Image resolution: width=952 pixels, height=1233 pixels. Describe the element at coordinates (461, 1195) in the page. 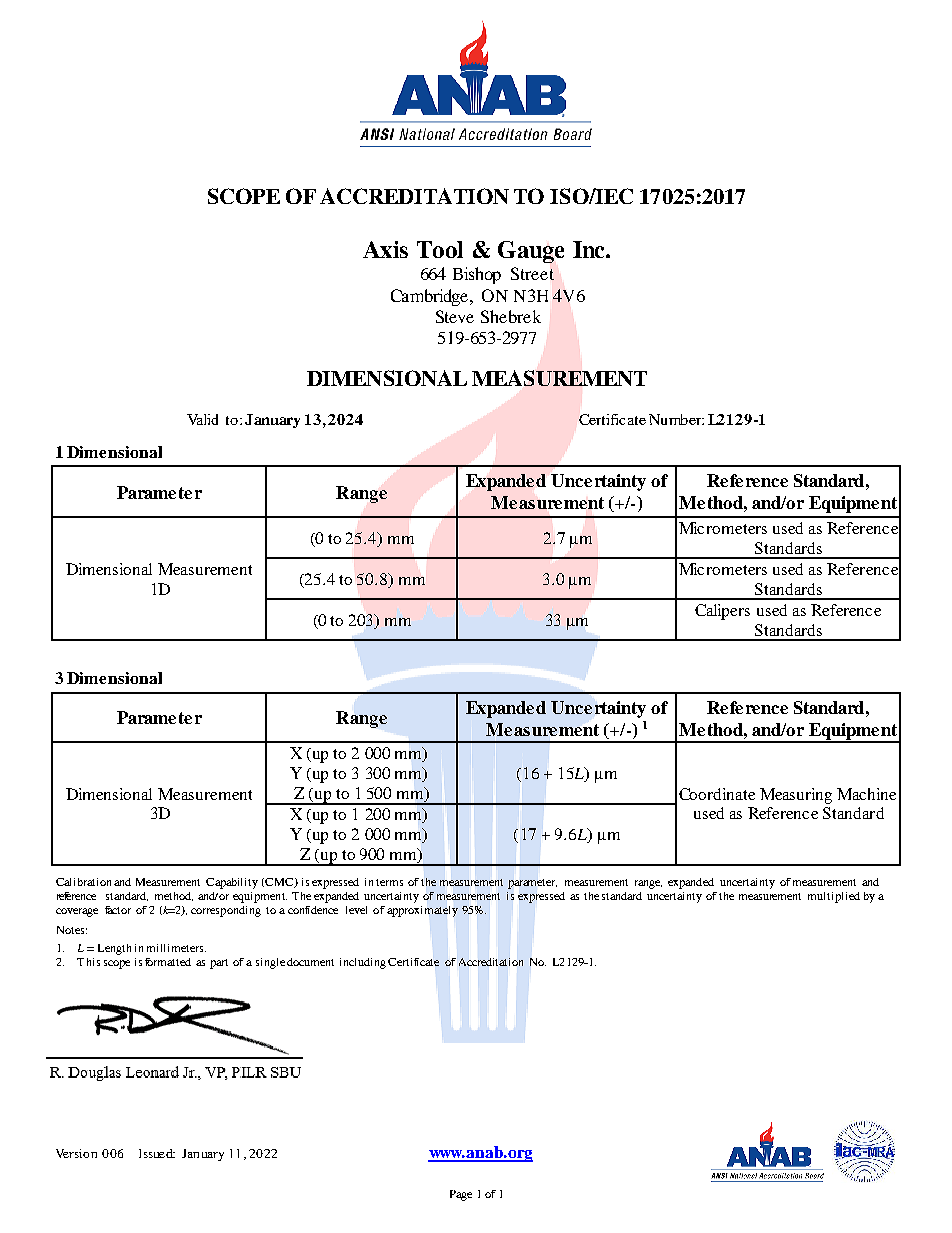

I see `Page` at that location.
